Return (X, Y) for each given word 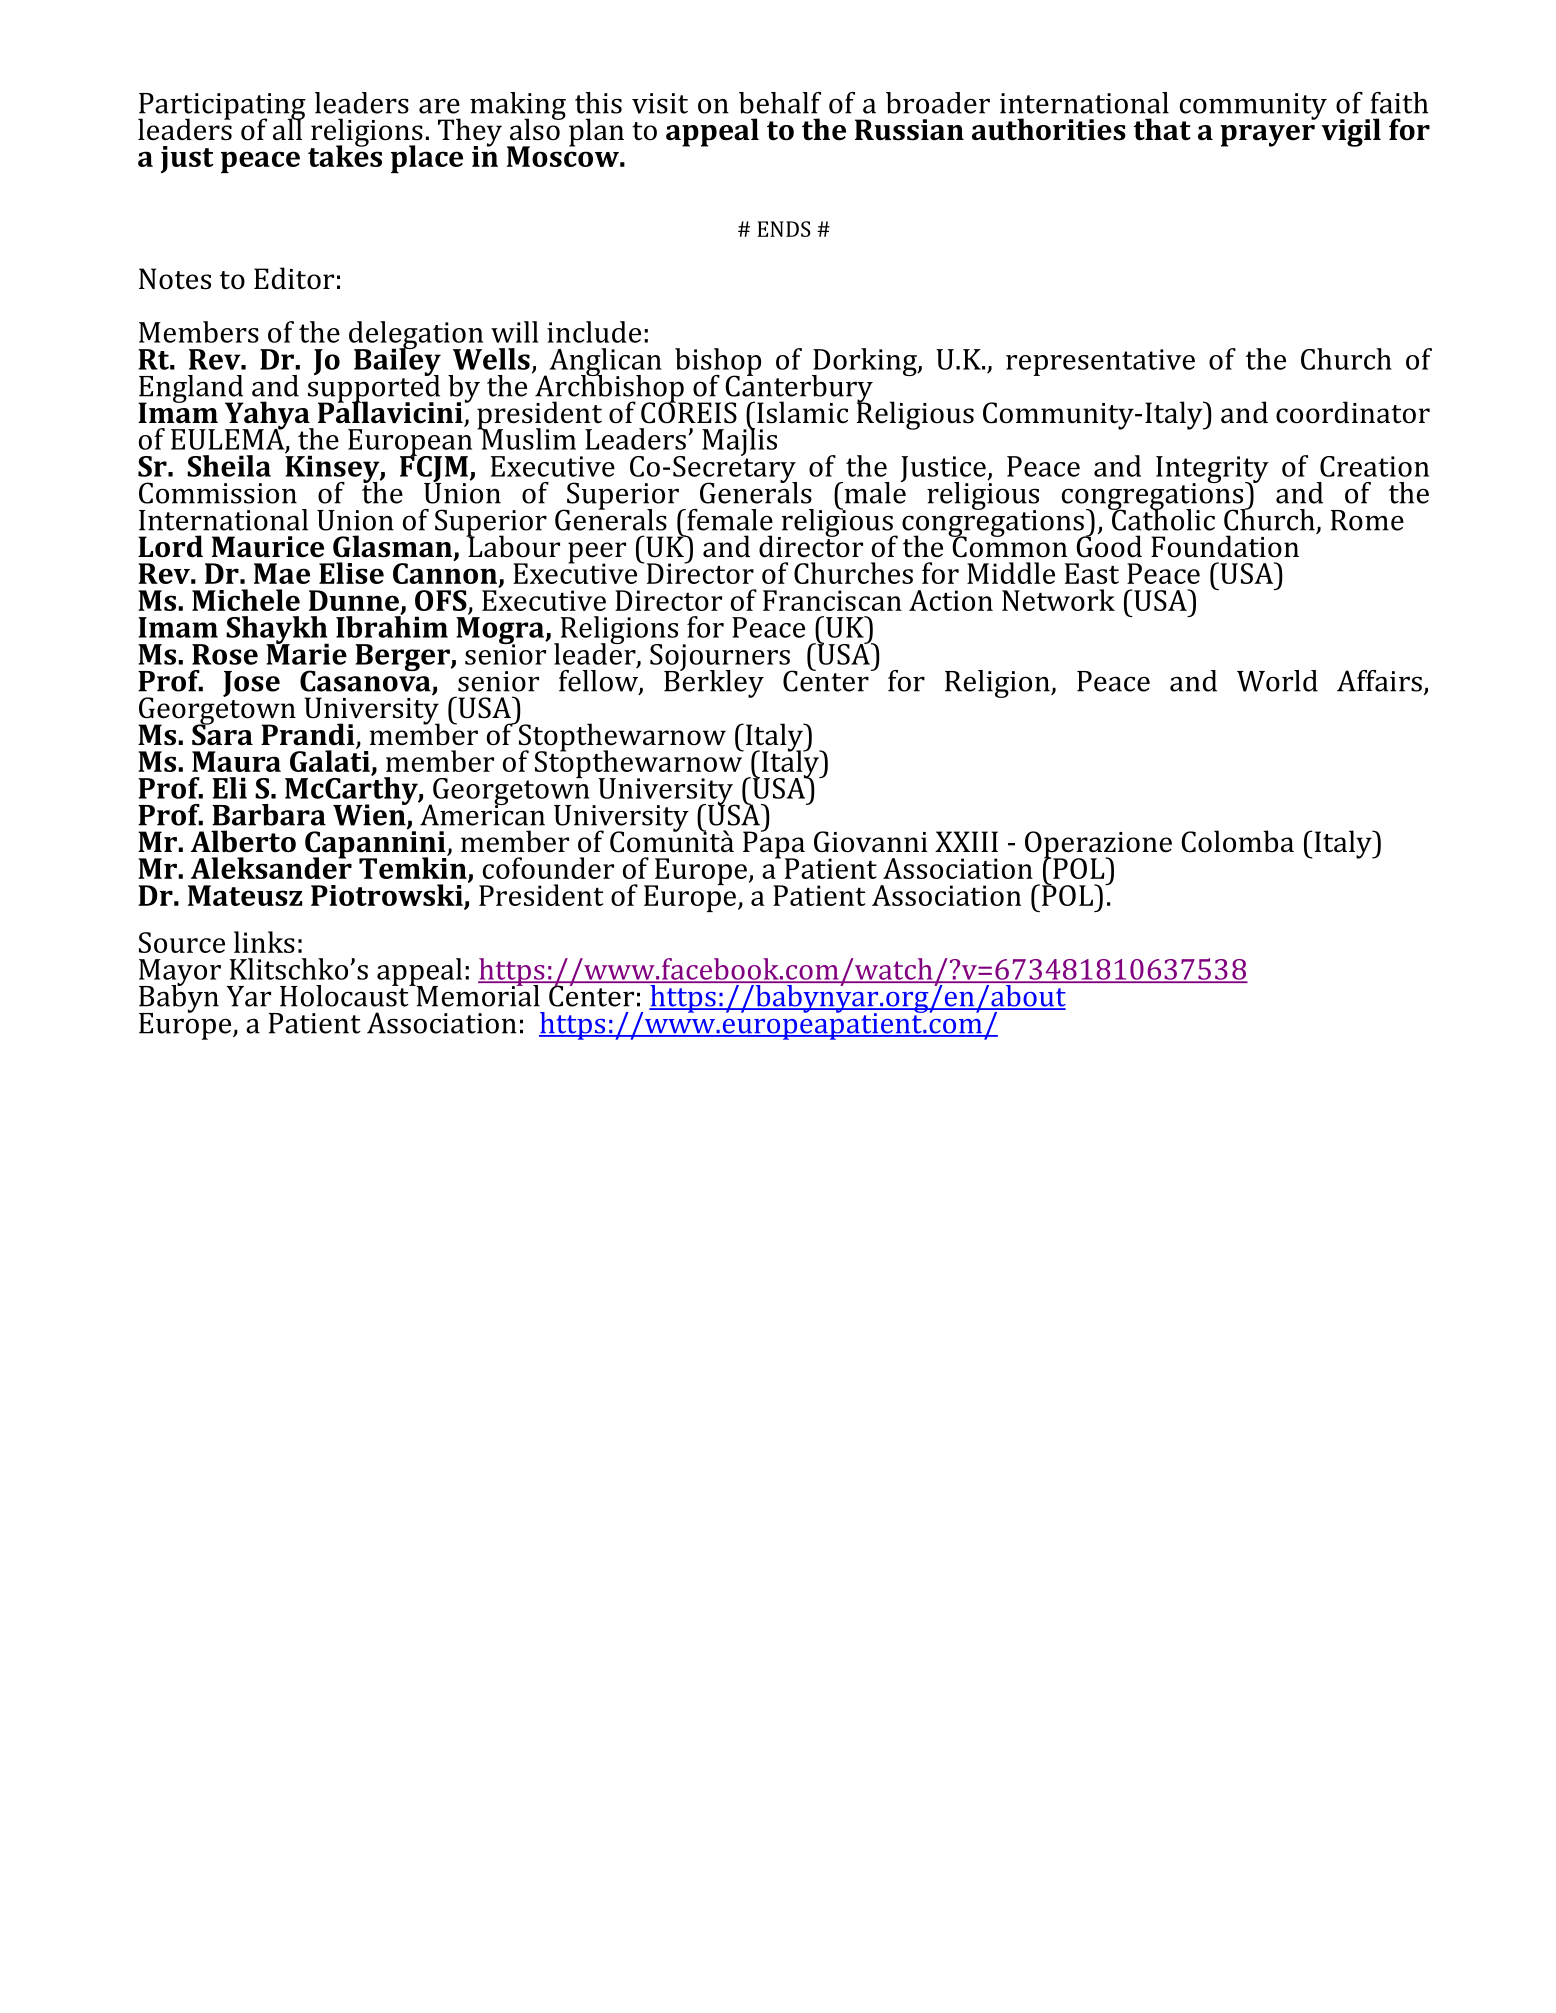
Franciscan (832, 600)
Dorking (865, 363)
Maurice (268, 547)
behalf (780, 103)
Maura (236, 761)
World (1277, 681)
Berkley (714, 682)
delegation (416, 336)
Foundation (1225, 546)
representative (1100, 362)
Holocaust (345, 995)
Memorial (477, 995)
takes (345, 155)
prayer (1267, 136)
